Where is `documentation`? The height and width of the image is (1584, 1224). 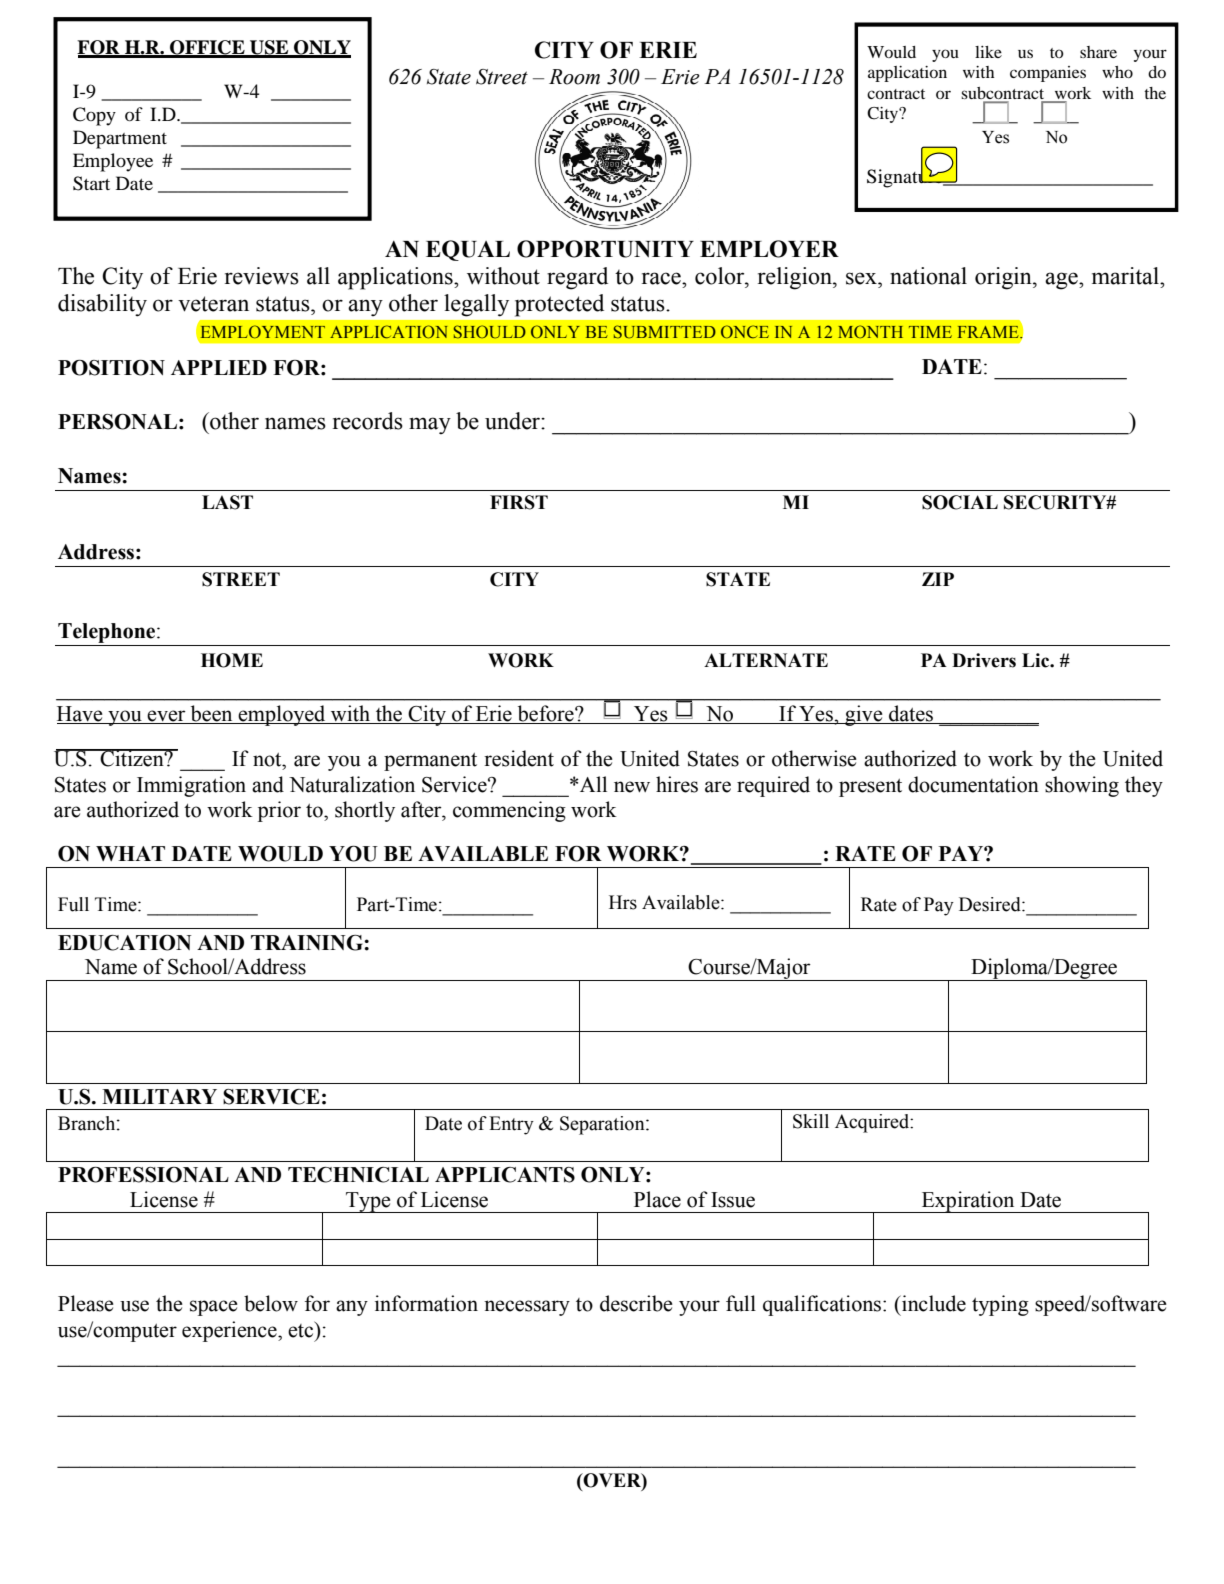 documentation is located at coordinates (973, 784).
